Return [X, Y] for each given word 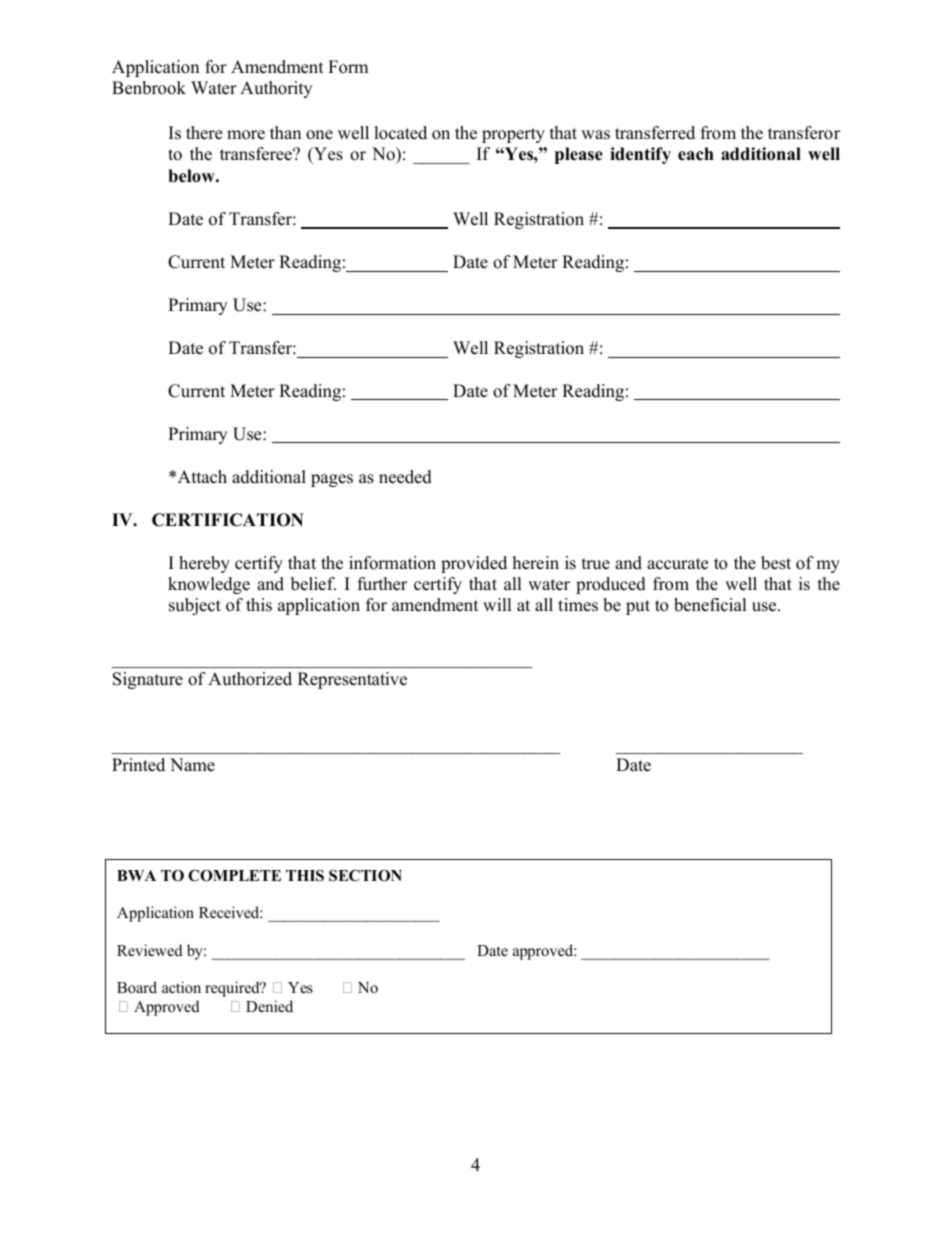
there [204, 133]
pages [332, 480]
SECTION [365, 876]
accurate [677, 564]
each [696, 154]
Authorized [250, 679]
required [233, 989]
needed [405, 477]
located [401, 133]
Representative [352, 680]
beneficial [710, 605]
